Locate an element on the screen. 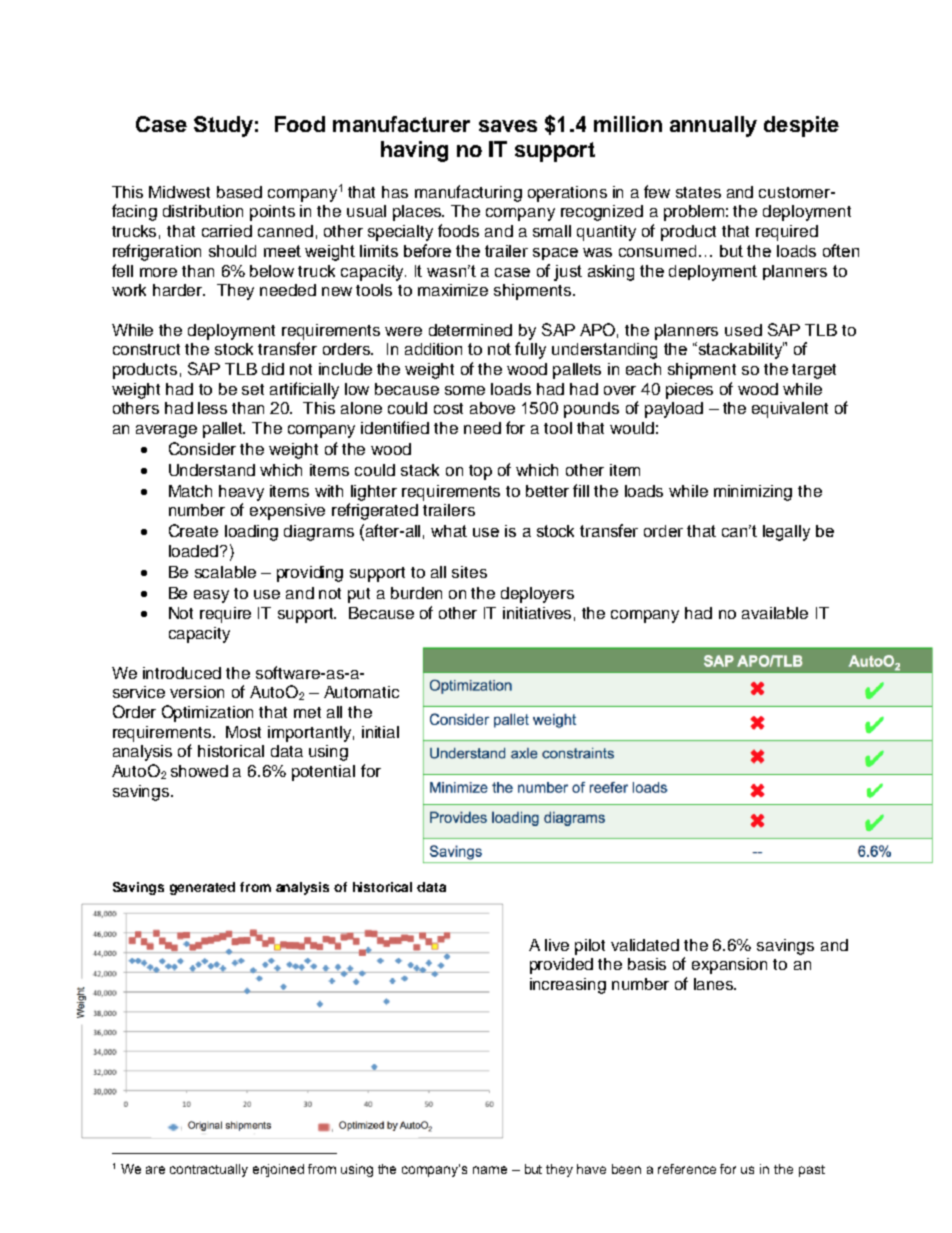 Image resolution: width=952 pixels, height=1233 pixels. loaded is located at coordinates (195, 551).
